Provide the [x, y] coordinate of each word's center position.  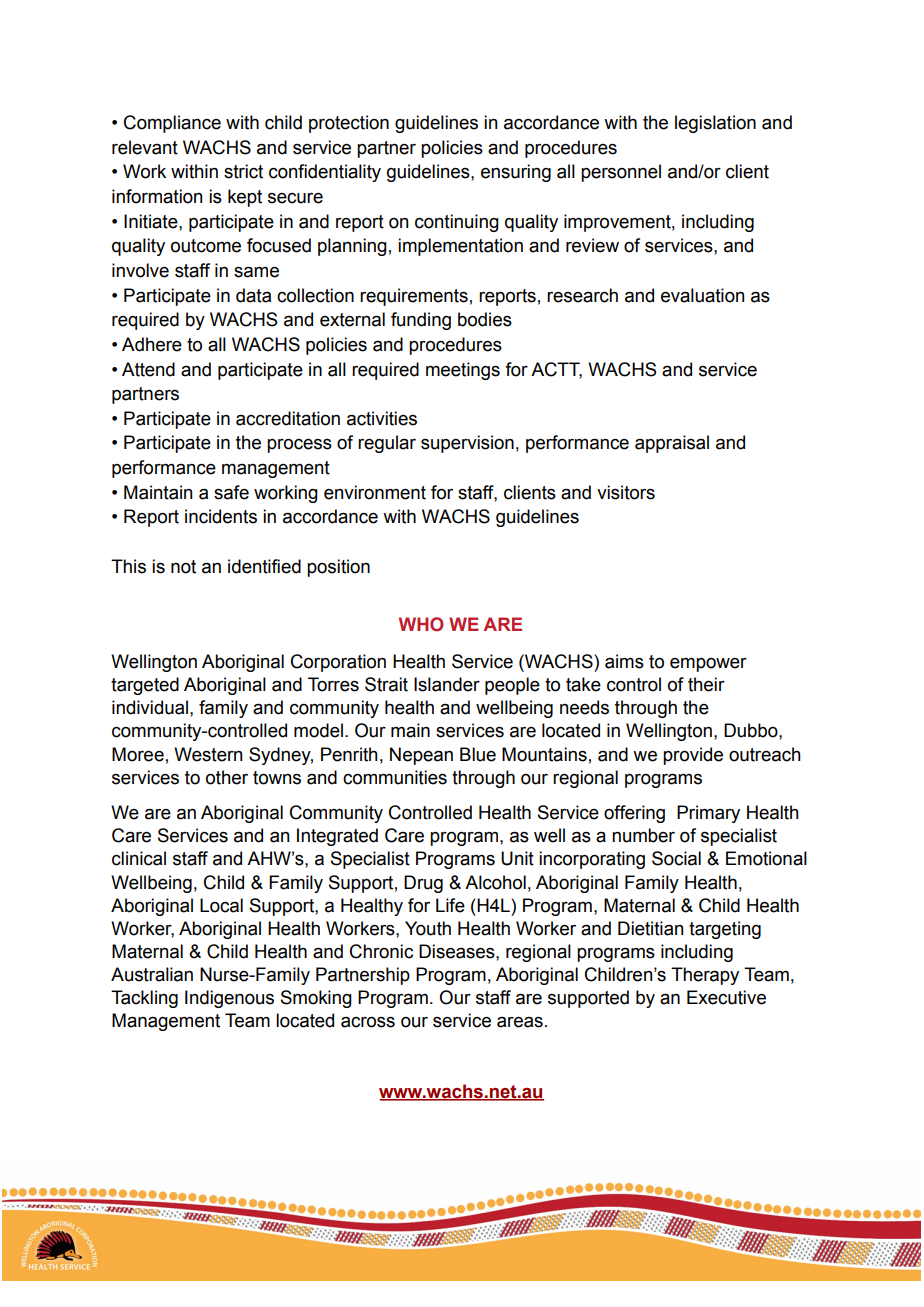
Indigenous [229, 999]
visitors [626, 492]
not [183, 567]
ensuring [516, 173]
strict [243, 171]
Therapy [705, 976]
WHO [421, 624]
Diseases [458, 951]
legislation [715, 124]
